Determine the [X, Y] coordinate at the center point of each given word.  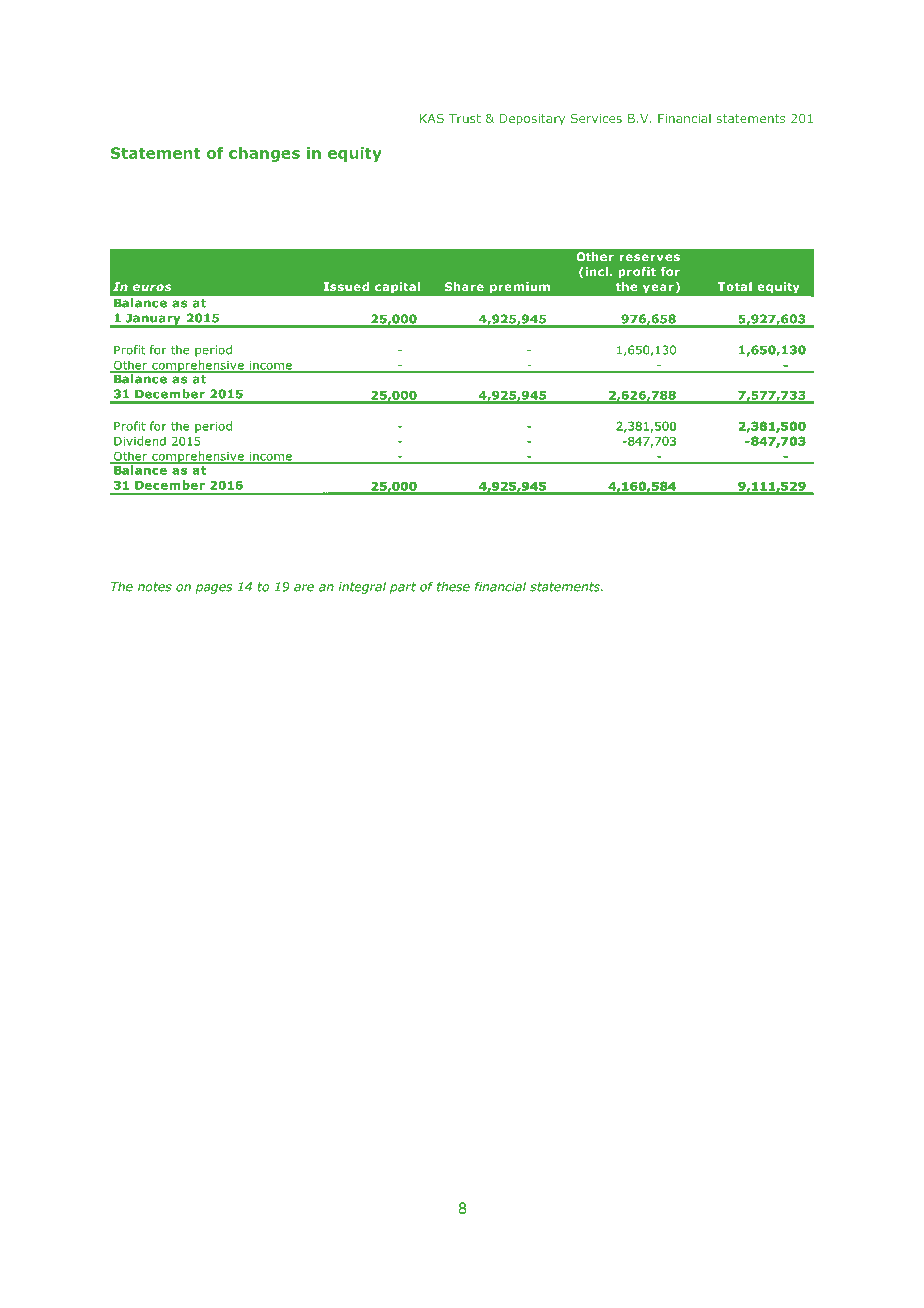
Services [596, 118]
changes [264, 154]
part [403, 588]
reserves [650, 257]
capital [397, 287]
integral [362, 587]
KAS [432, 118]
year [658, 288]
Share [464, 286]
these [453, 587]
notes [155, 587]
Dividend [140, 441]
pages [213, 589]
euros [152, 287]
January [153, 320]
